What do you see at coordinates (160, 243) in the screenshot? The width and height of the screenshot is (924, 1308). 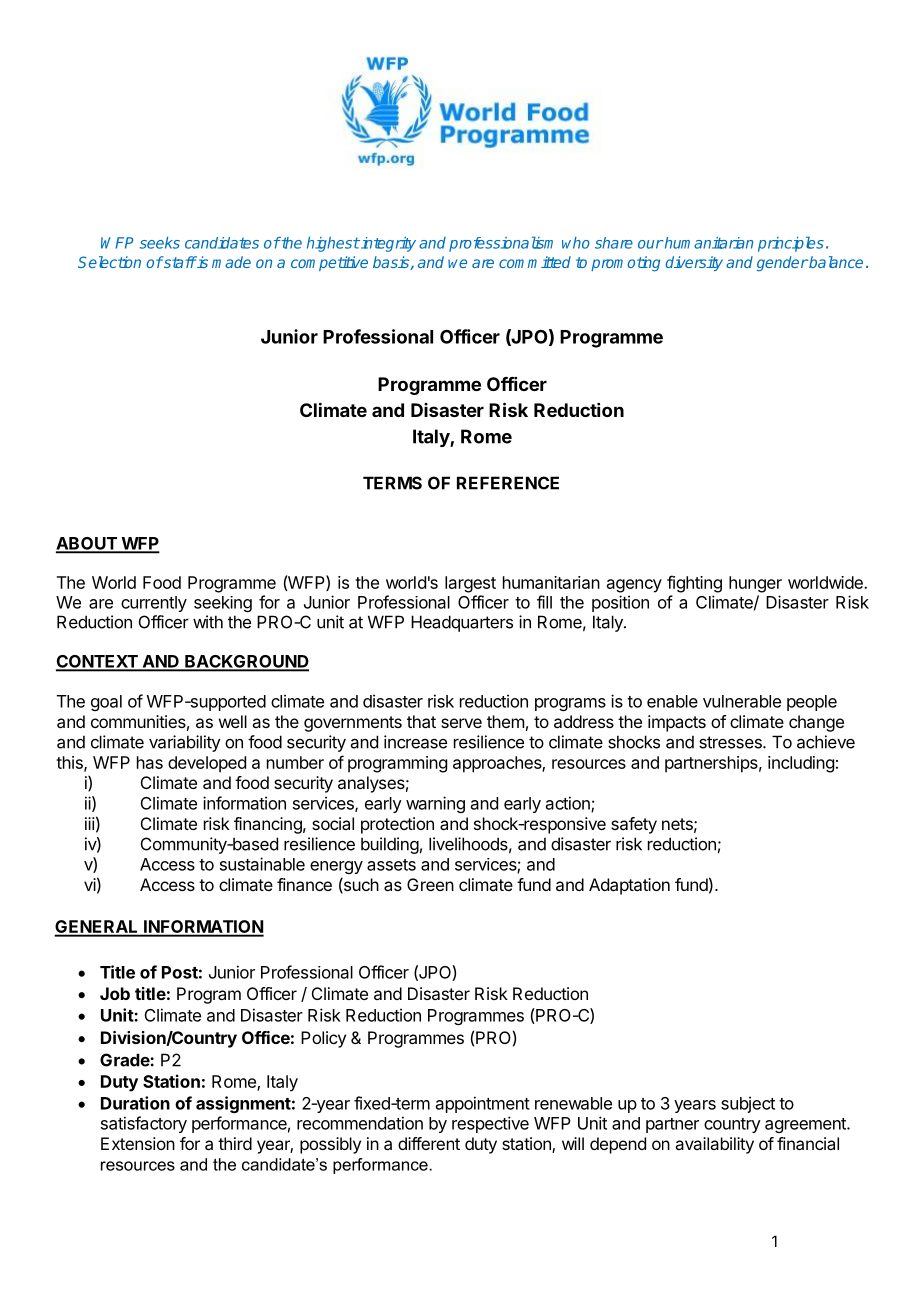 I see `seeks` at bounding box center [160, 243].
